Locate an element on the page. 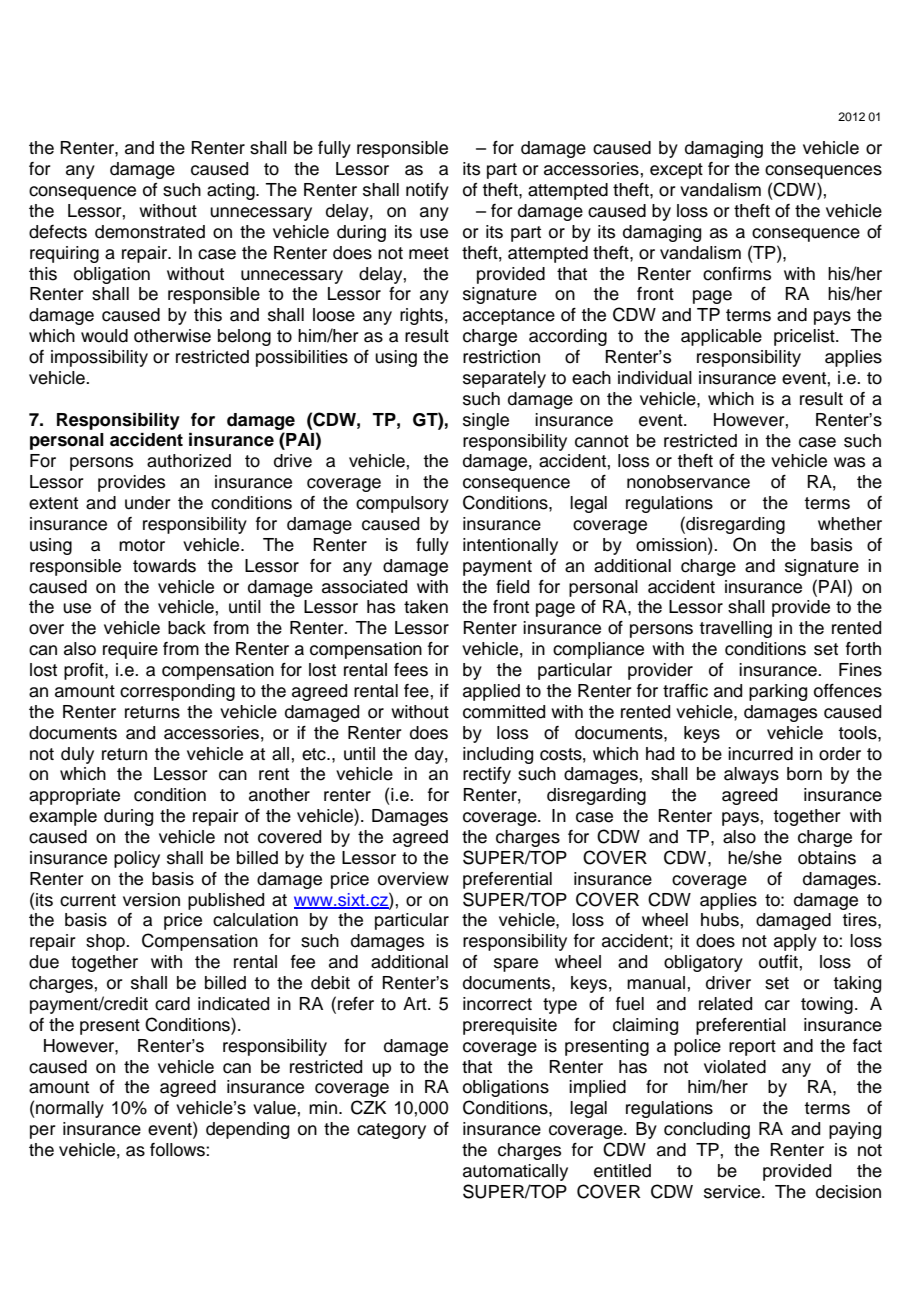  notify is located at coordinates (427, 191).
